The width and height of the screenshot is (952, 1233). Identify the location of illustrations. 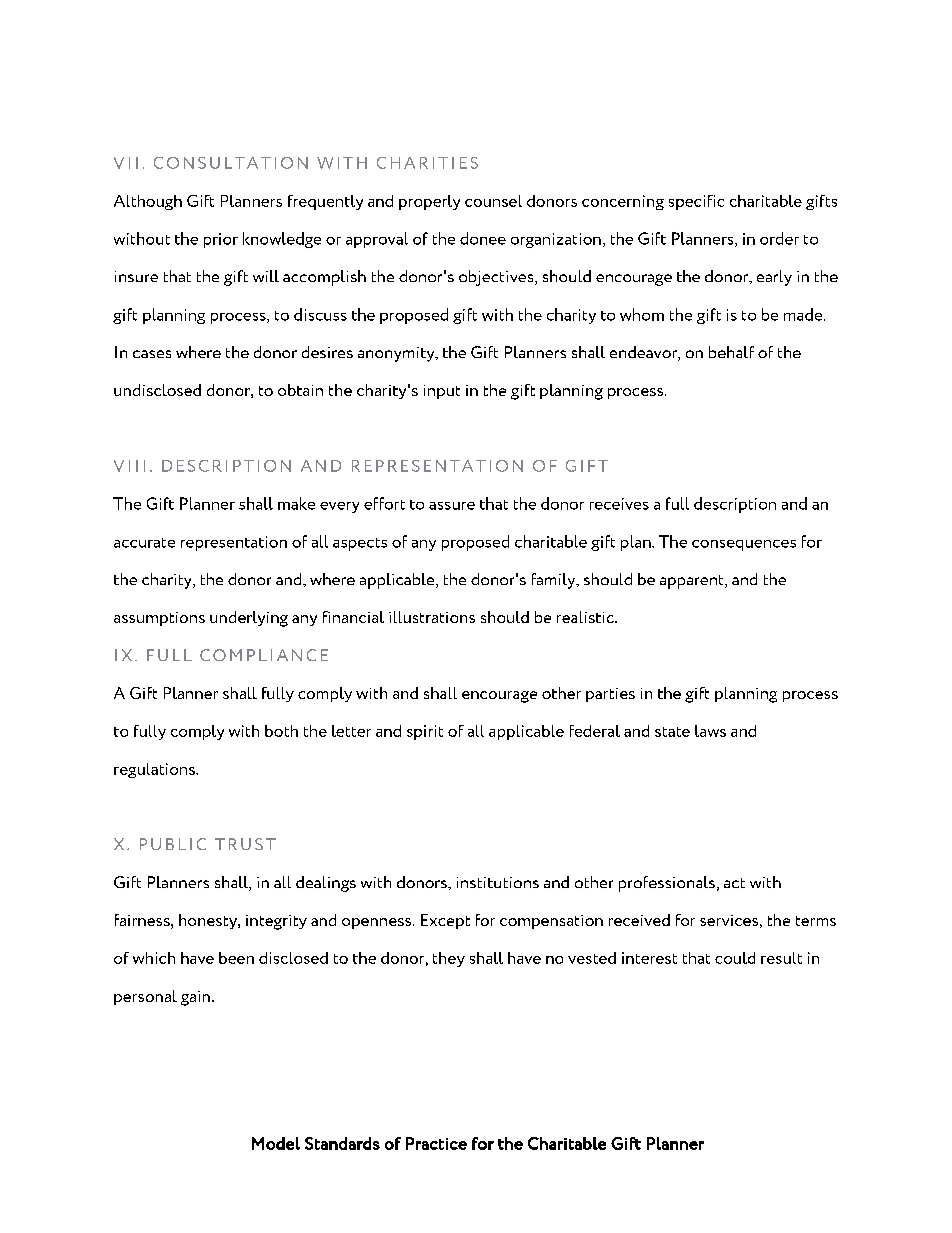
(432, 617).
